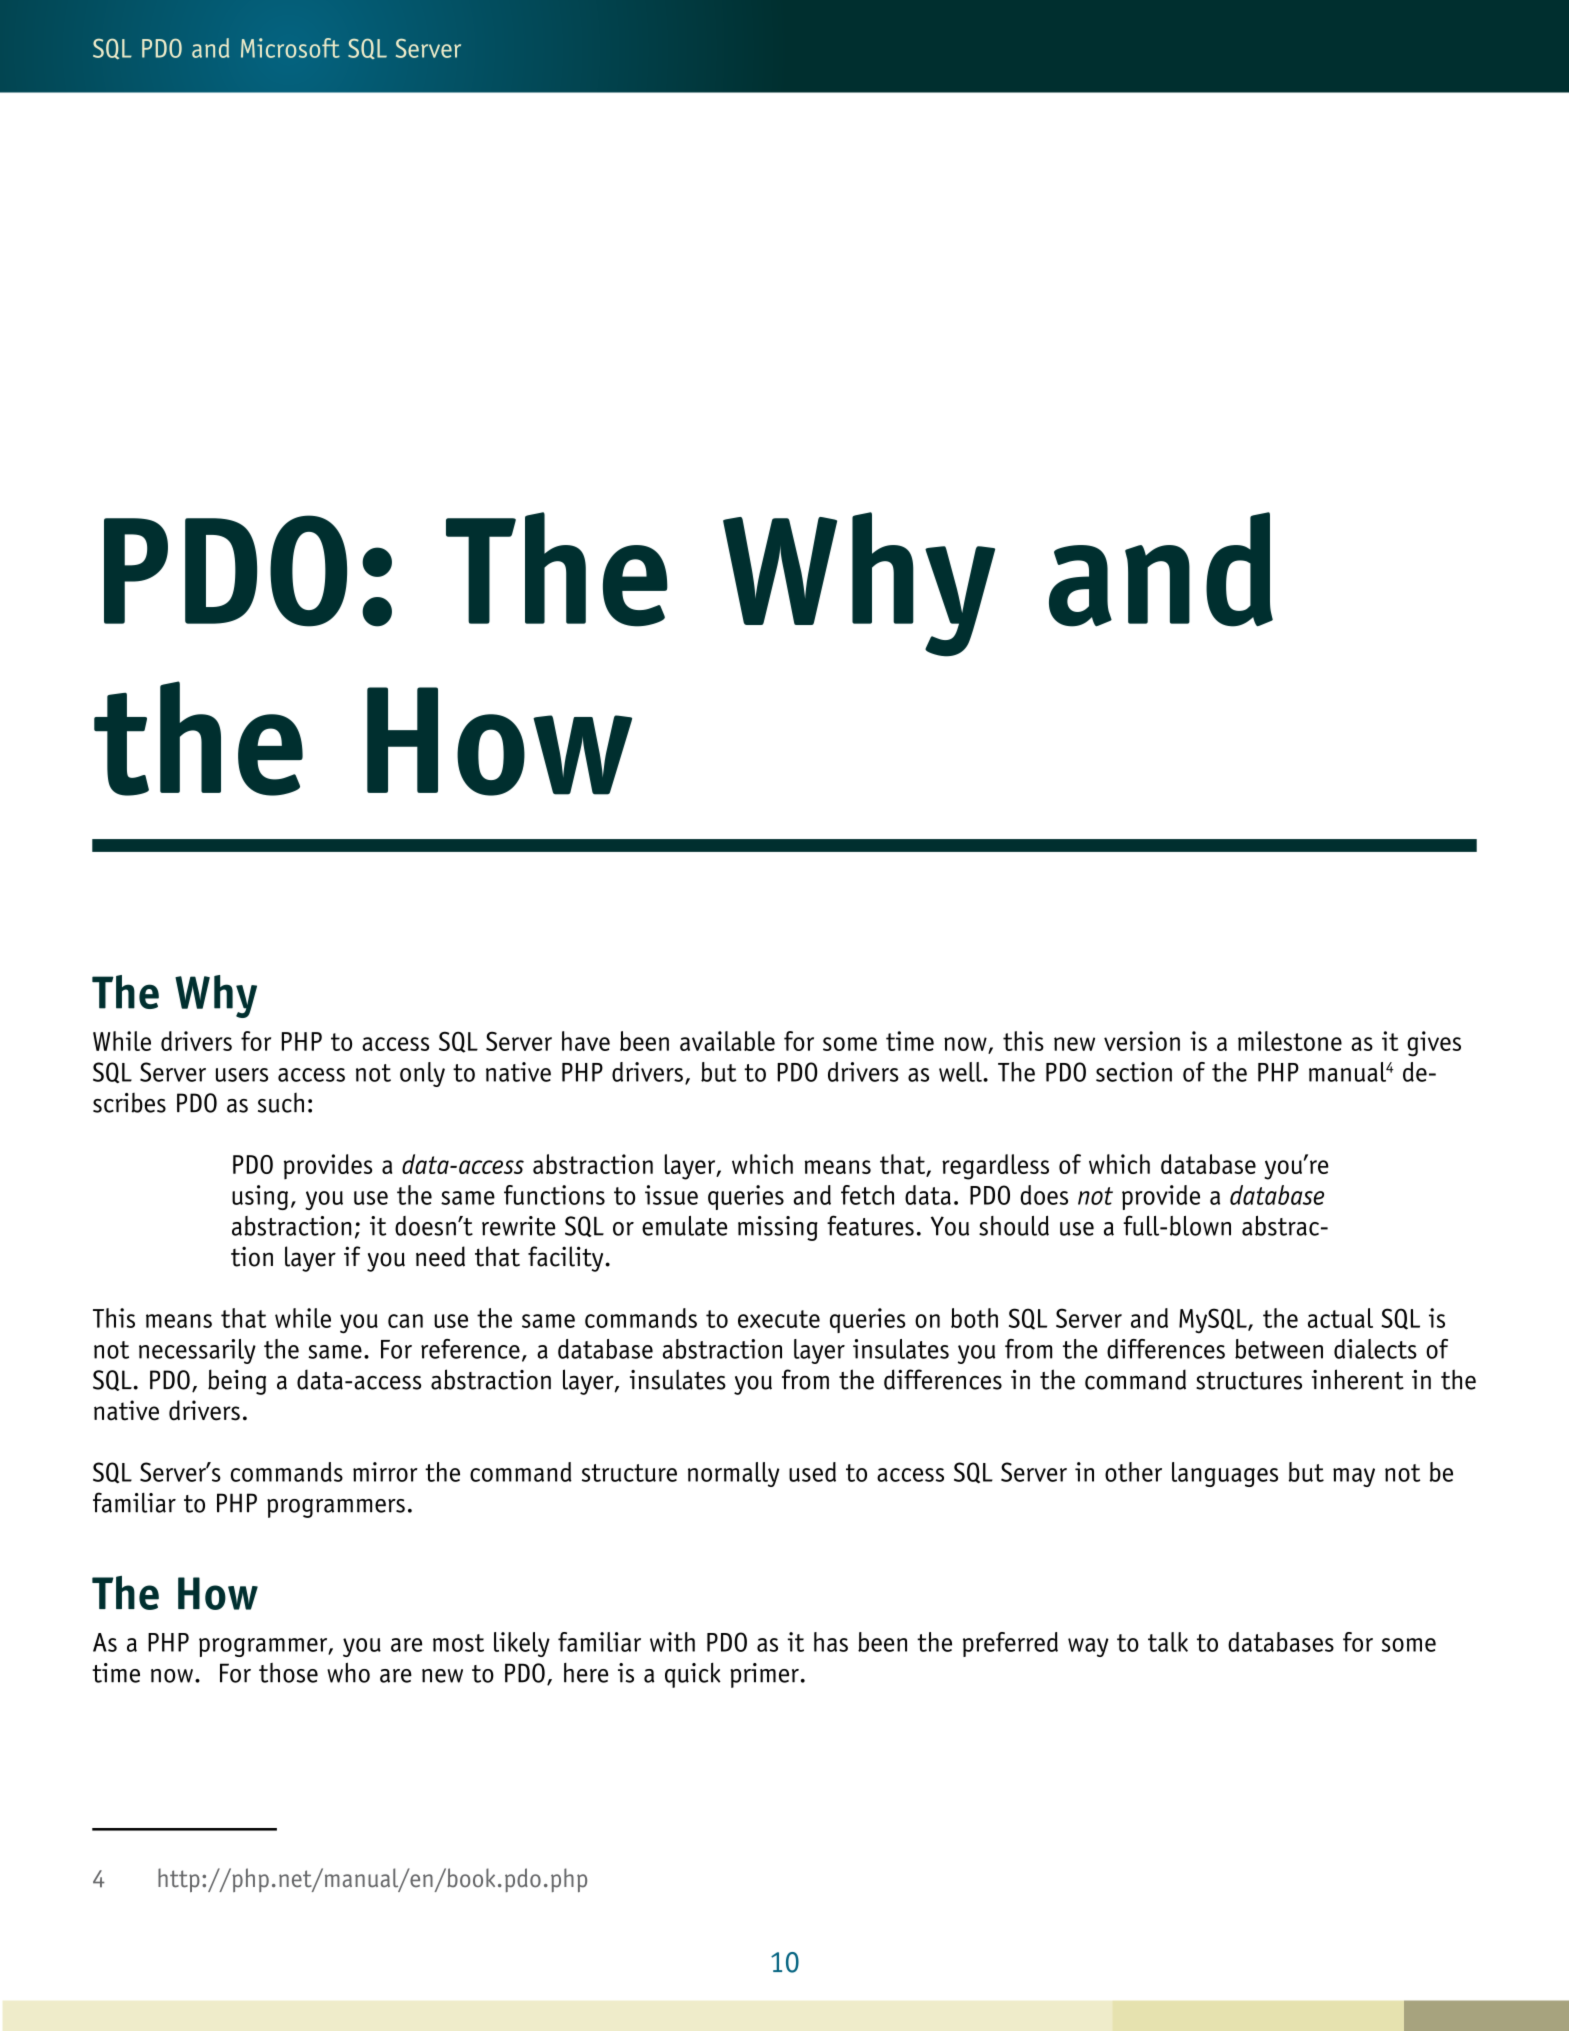 The height and width of the screenshot is (2031, 1569). What do you see at coordinates (995, 1167) in the screenshot?
I see `regardless` at bounding box center [995, 1167].
